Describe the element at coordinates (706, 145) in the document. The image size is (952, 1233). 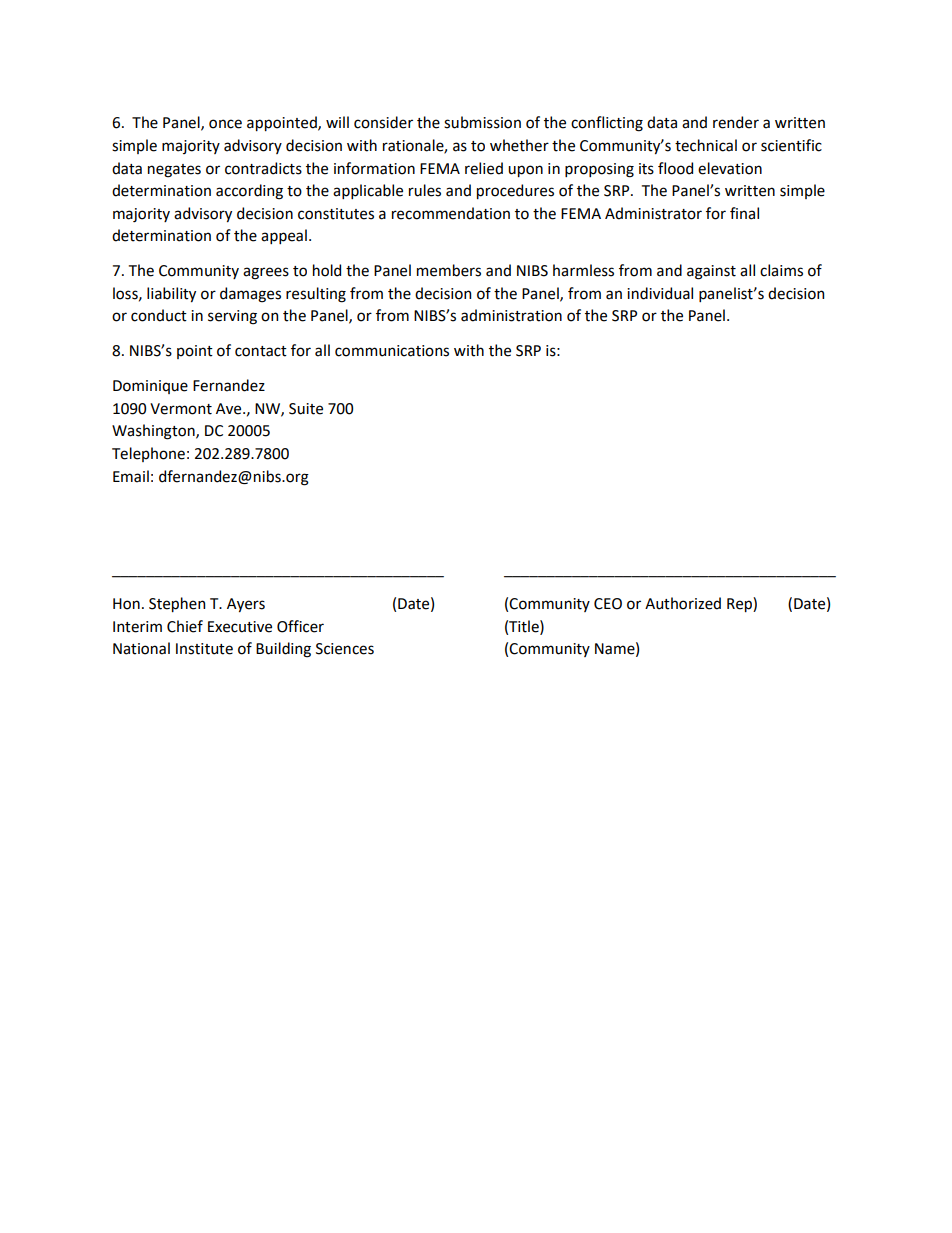
I see `technical` at that location.
